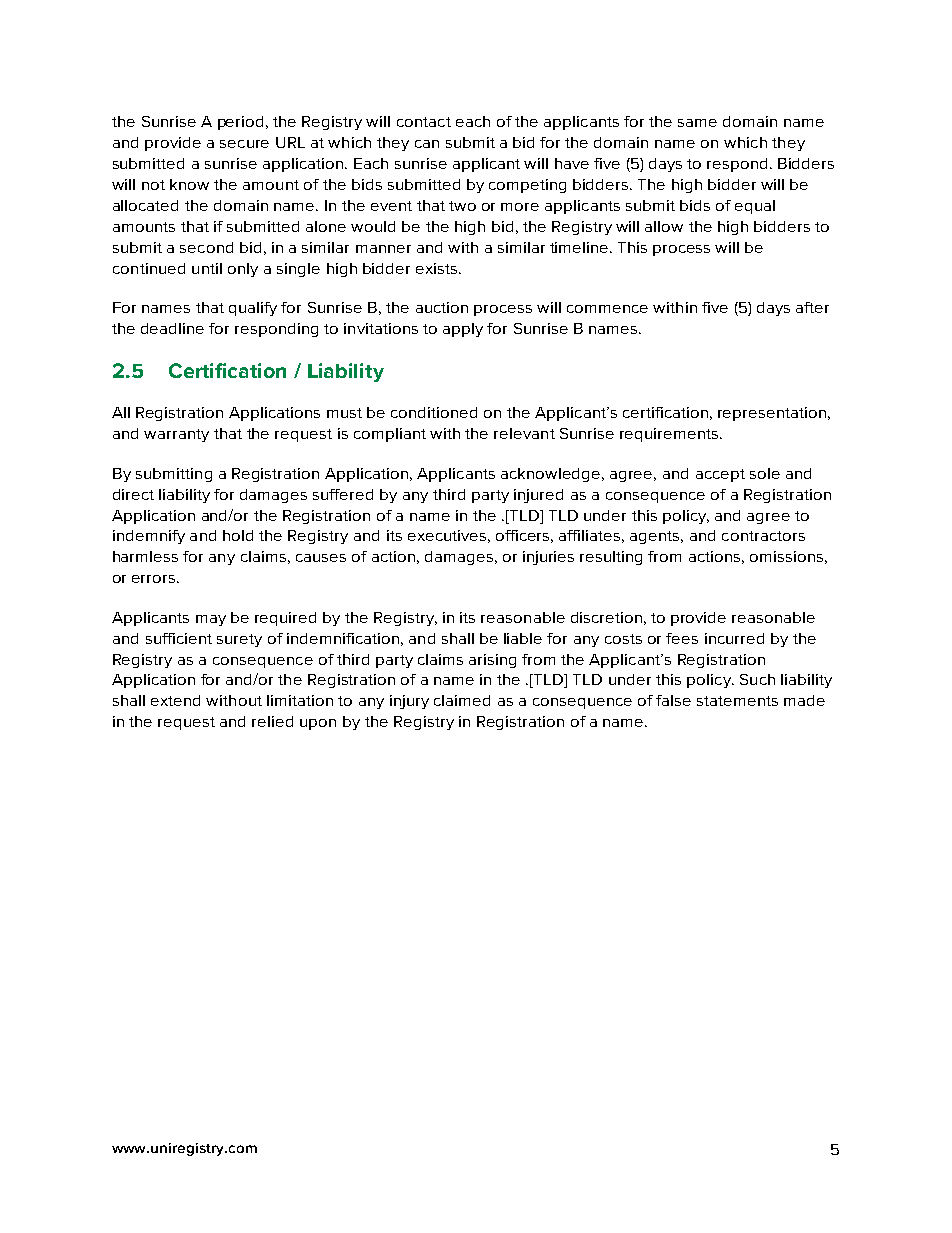  I want to click on extend, so click(175, 700).
